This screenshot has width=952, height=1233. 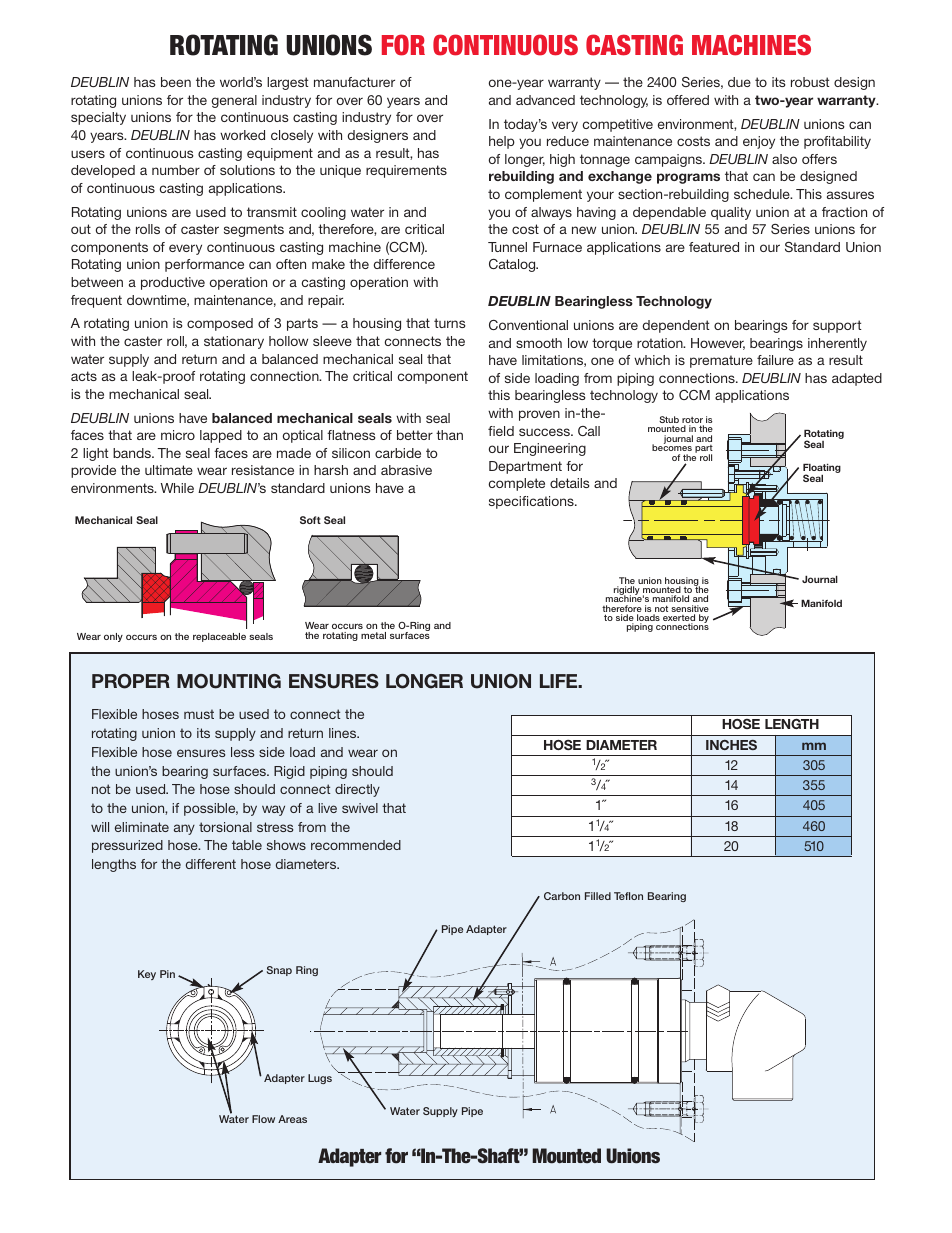 What do you see at coordinates (176, 82) in the screenshot?
I see `been` at bounding box center [176, 82].
